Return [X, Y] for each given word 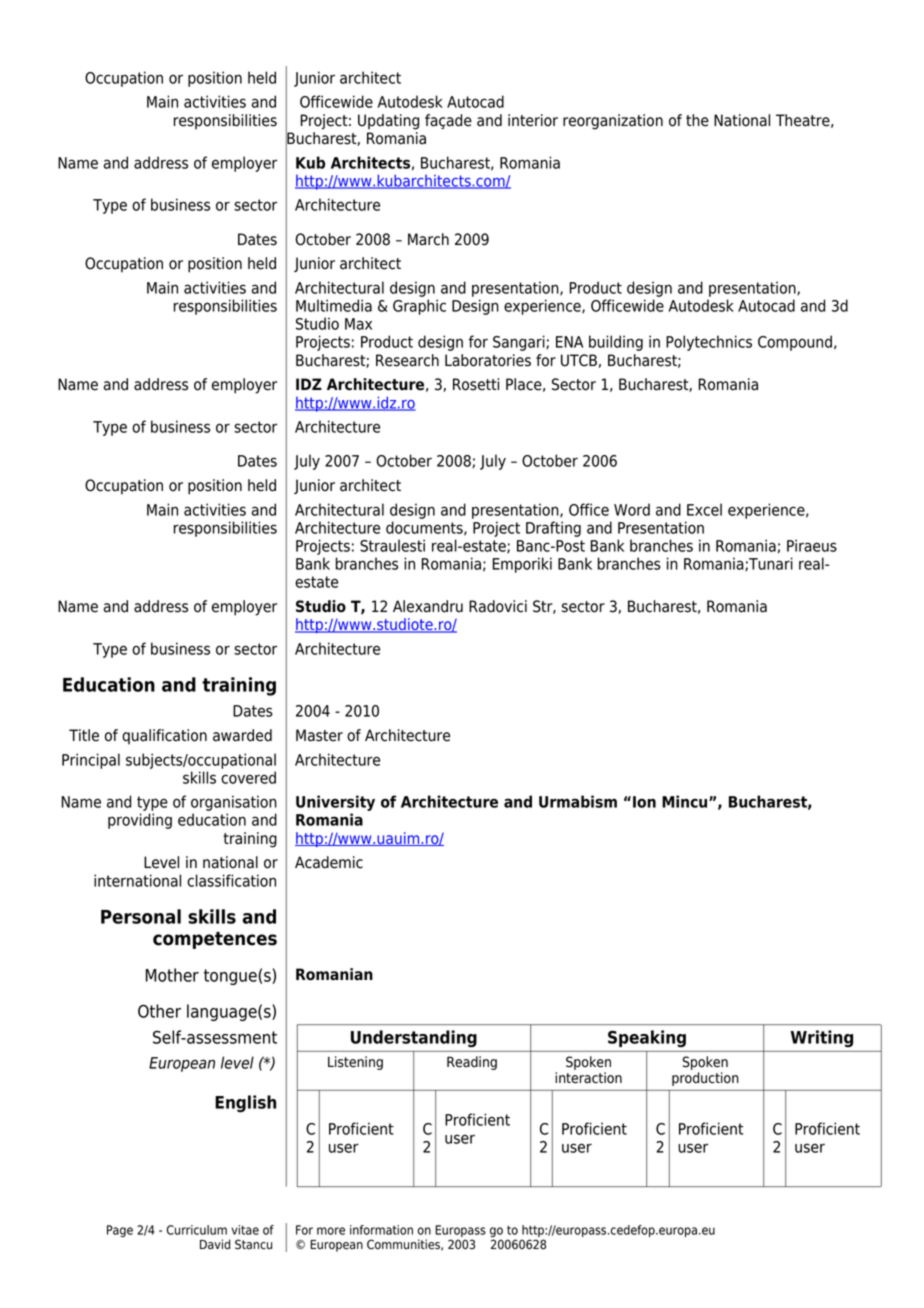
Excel [704, 509]
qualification [164, 736]
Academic [329, 862]
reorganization [613, 122]
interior [533, 120]
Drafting [553, 529]
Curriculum [197, 1230]
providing [140, 821]
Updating [388, 122]
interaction [588, 1078]
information [381, 1230]
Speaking [647, 1038]
